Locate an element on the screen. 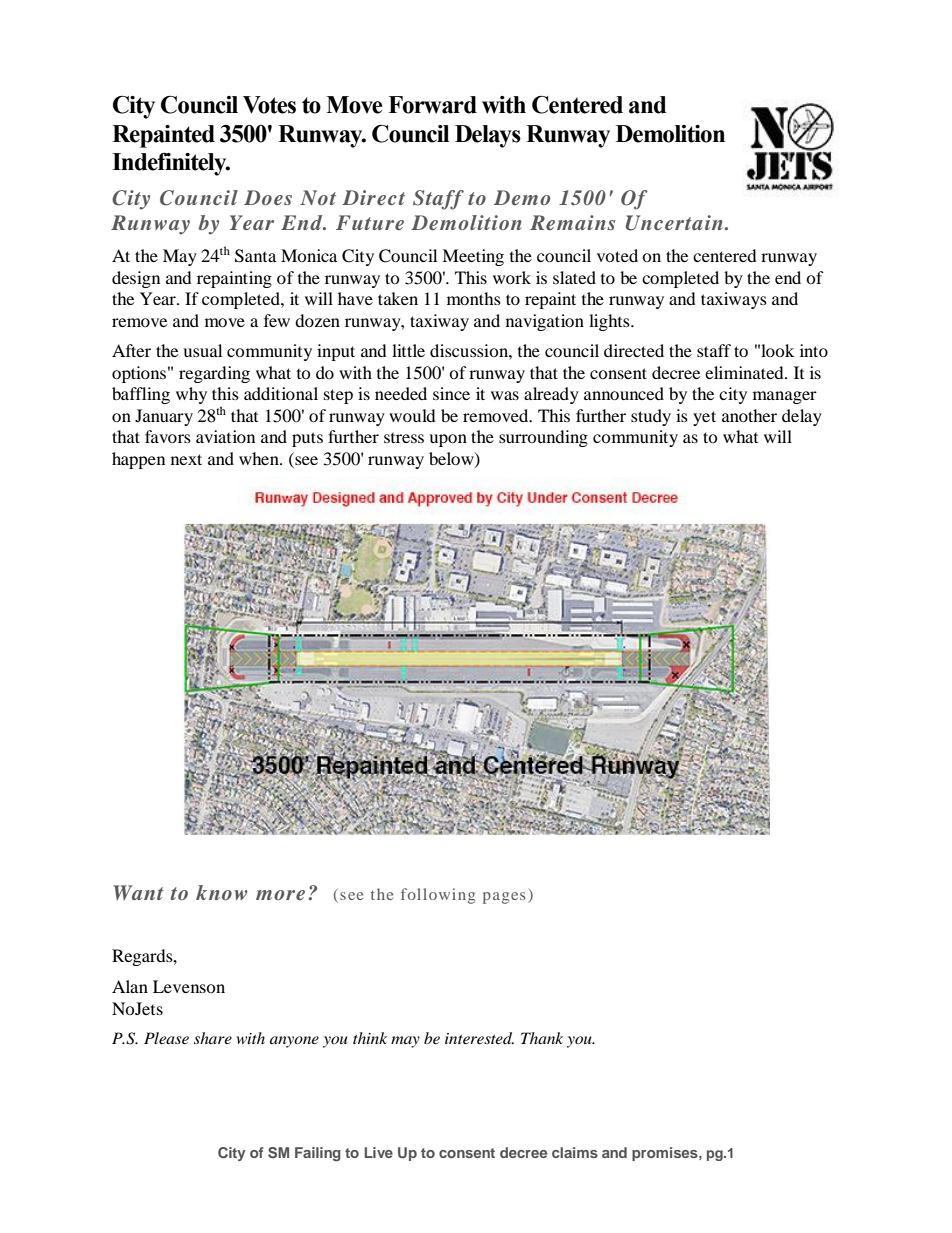  eliminated is located at coordinates (745, 372).
